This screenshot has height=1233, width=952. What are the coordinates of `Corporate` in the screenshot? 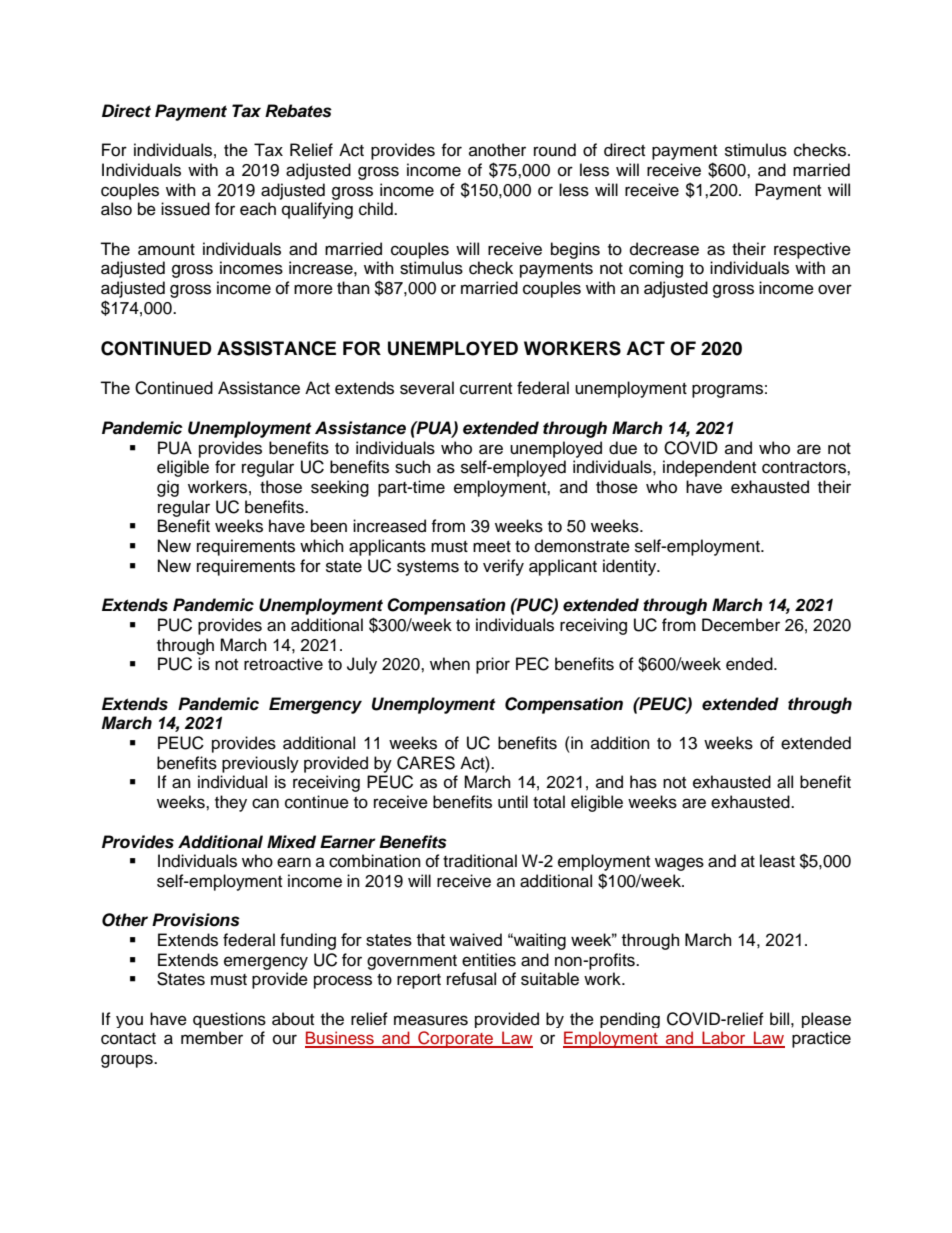 It's located at (456, 1039).
